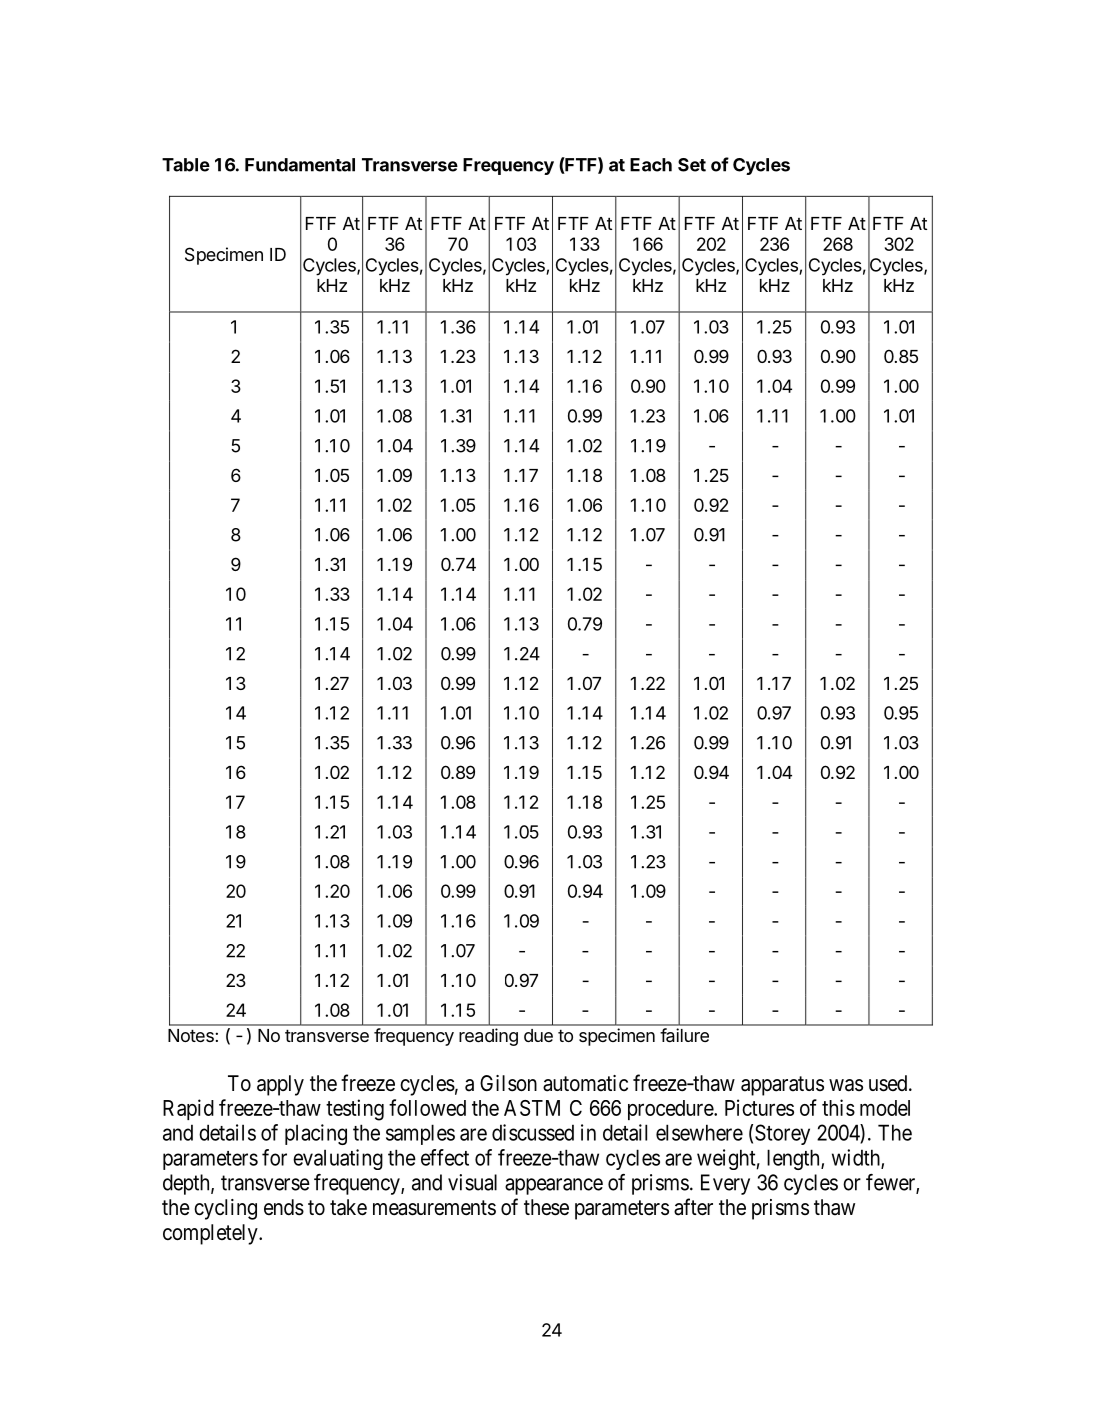  I want to click on Each, so click(651, 165).
